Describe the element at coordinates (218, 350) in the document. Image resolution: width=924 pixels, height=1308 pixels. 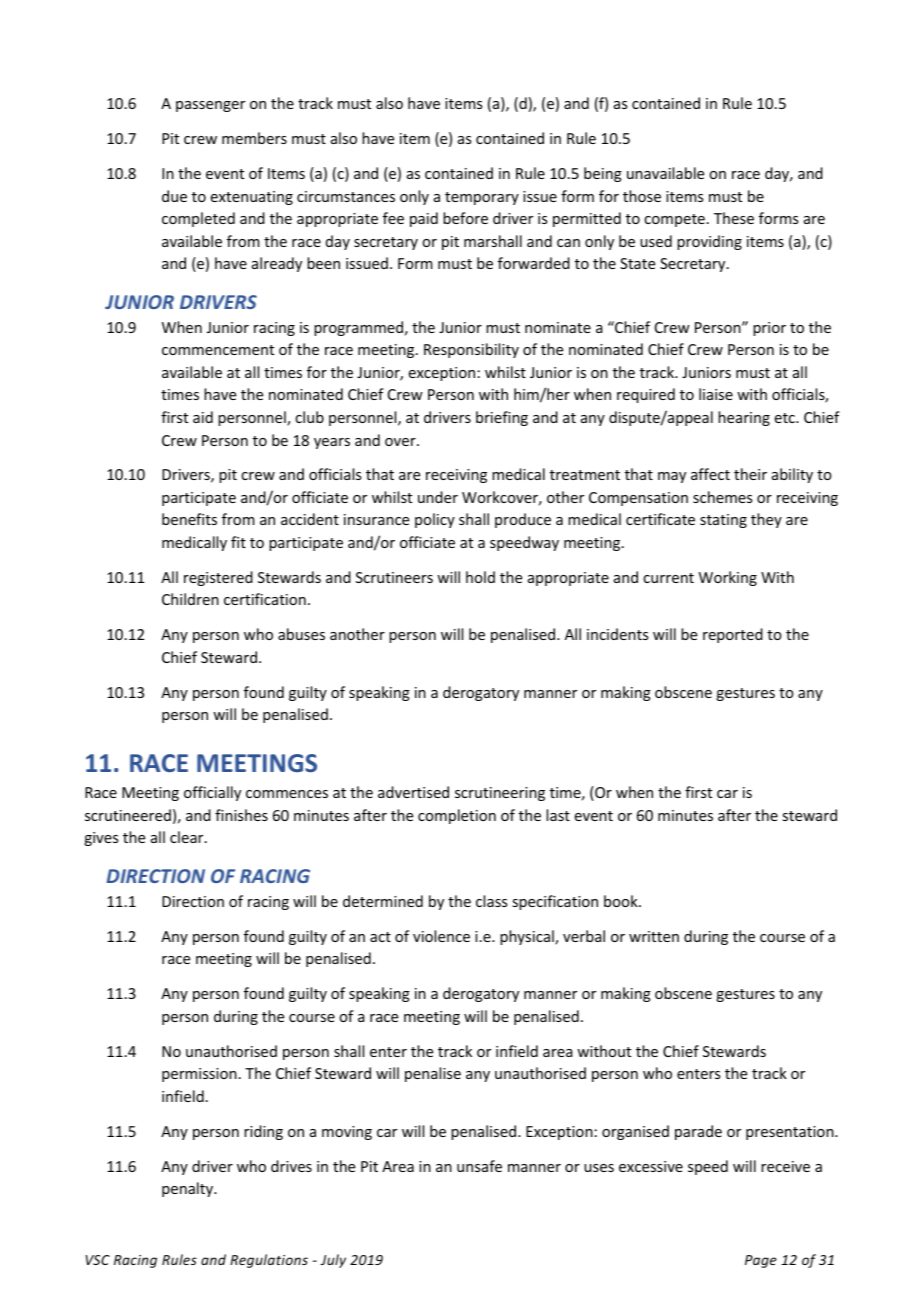
I see `commencement` at that location.
